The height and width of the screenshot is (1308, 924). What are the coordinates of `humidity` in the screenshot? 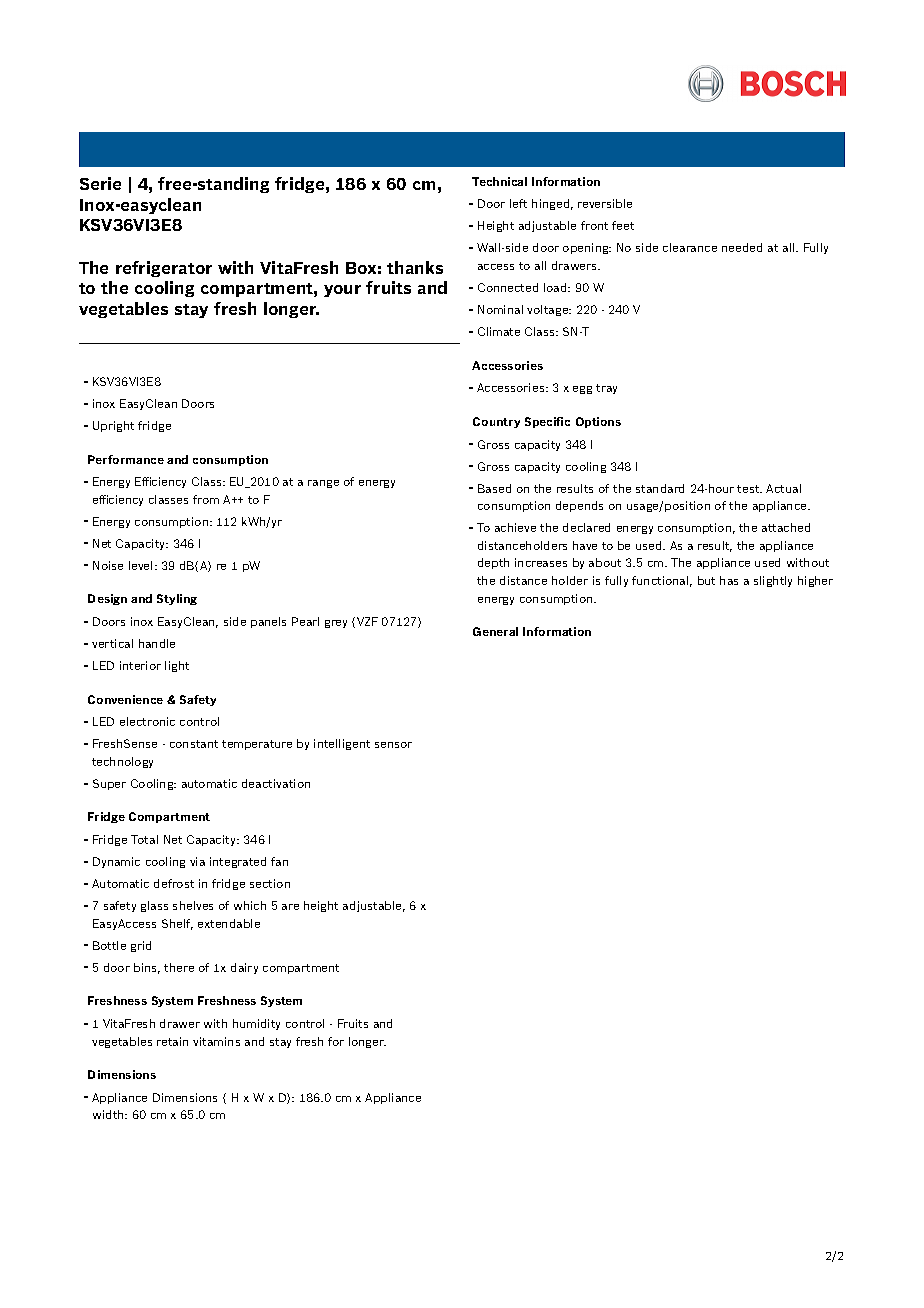 It's located at (256, 1024).
